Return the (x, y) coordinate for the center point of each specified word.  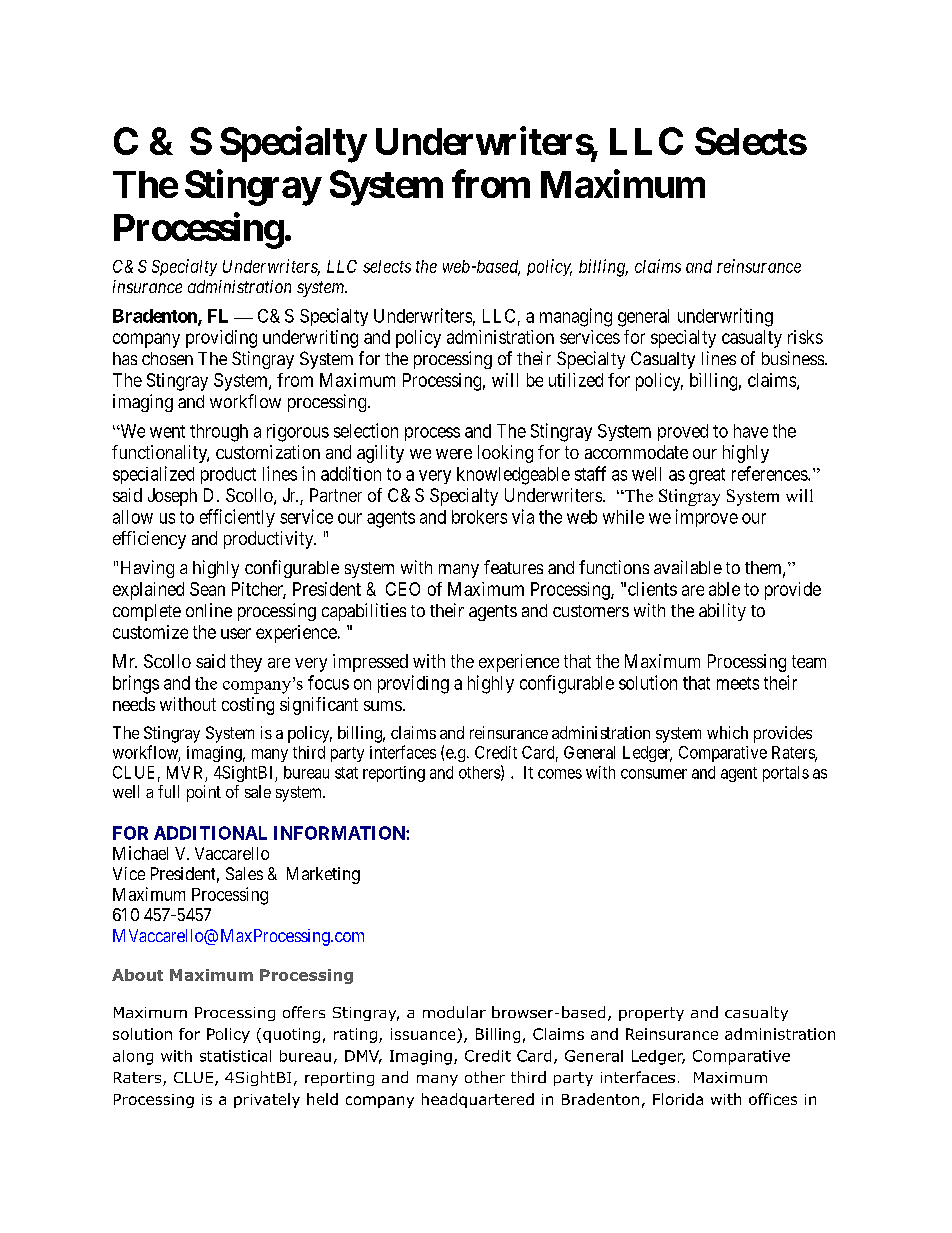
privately (267, 1100)
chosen (167, 358)
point (204, 793)
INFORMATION (340, 833)
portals (786, 774)
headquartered (478, 1100)
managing (576, 317)
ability (722, 612)
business (793, 358)
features (513, 567)
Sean (207, 589)
